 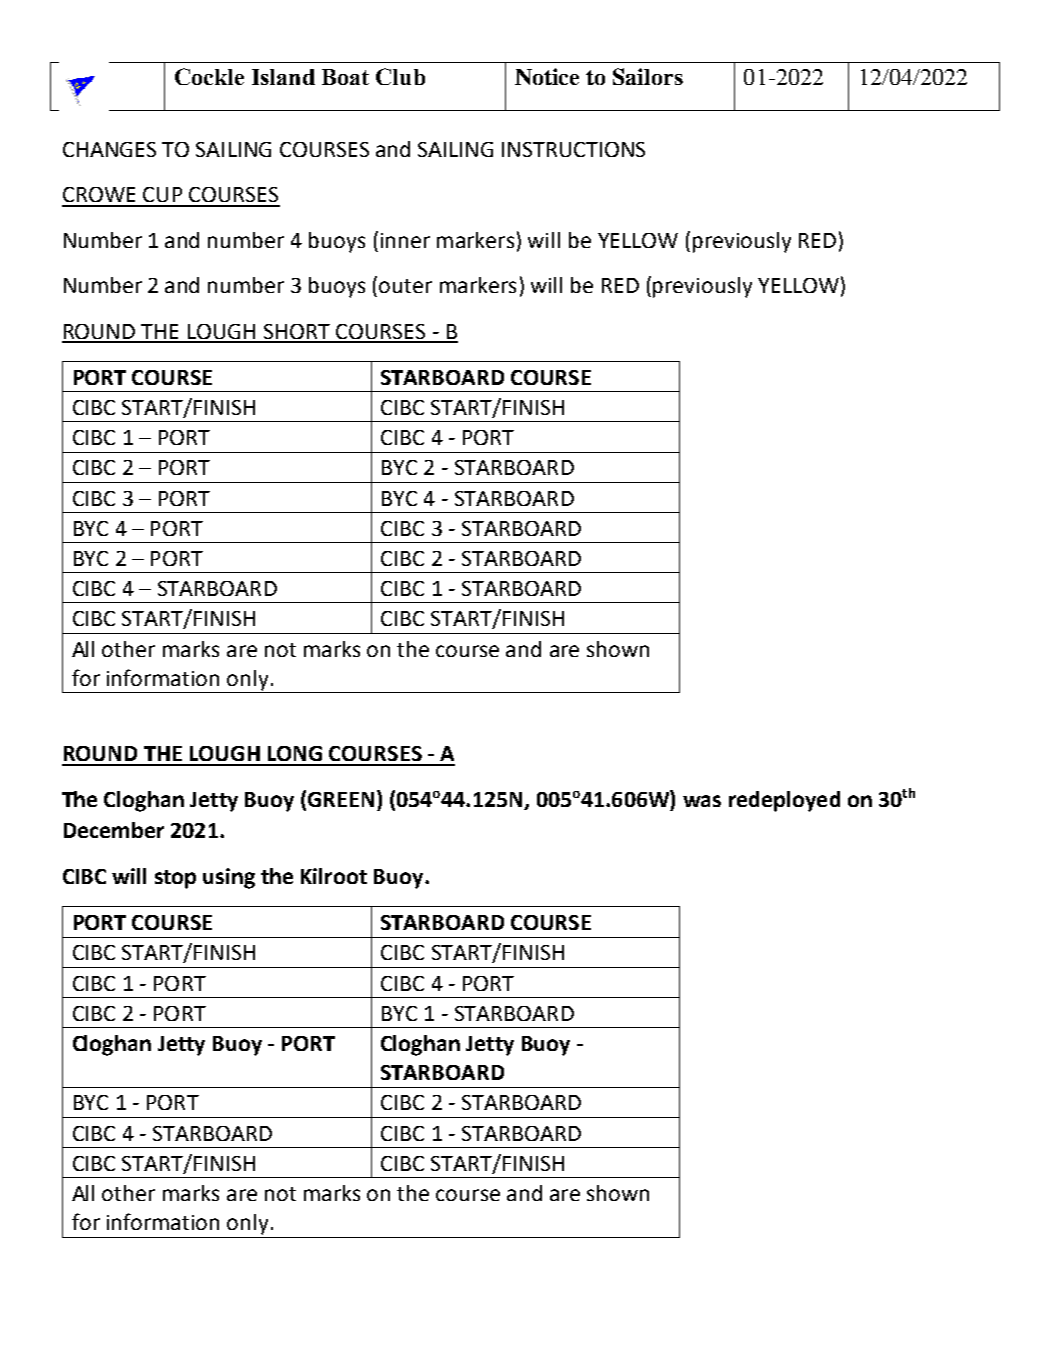 What do you see at coordinates (400, 76) in the screenshot?
I see `Club` at bounding box center [400, 76].
